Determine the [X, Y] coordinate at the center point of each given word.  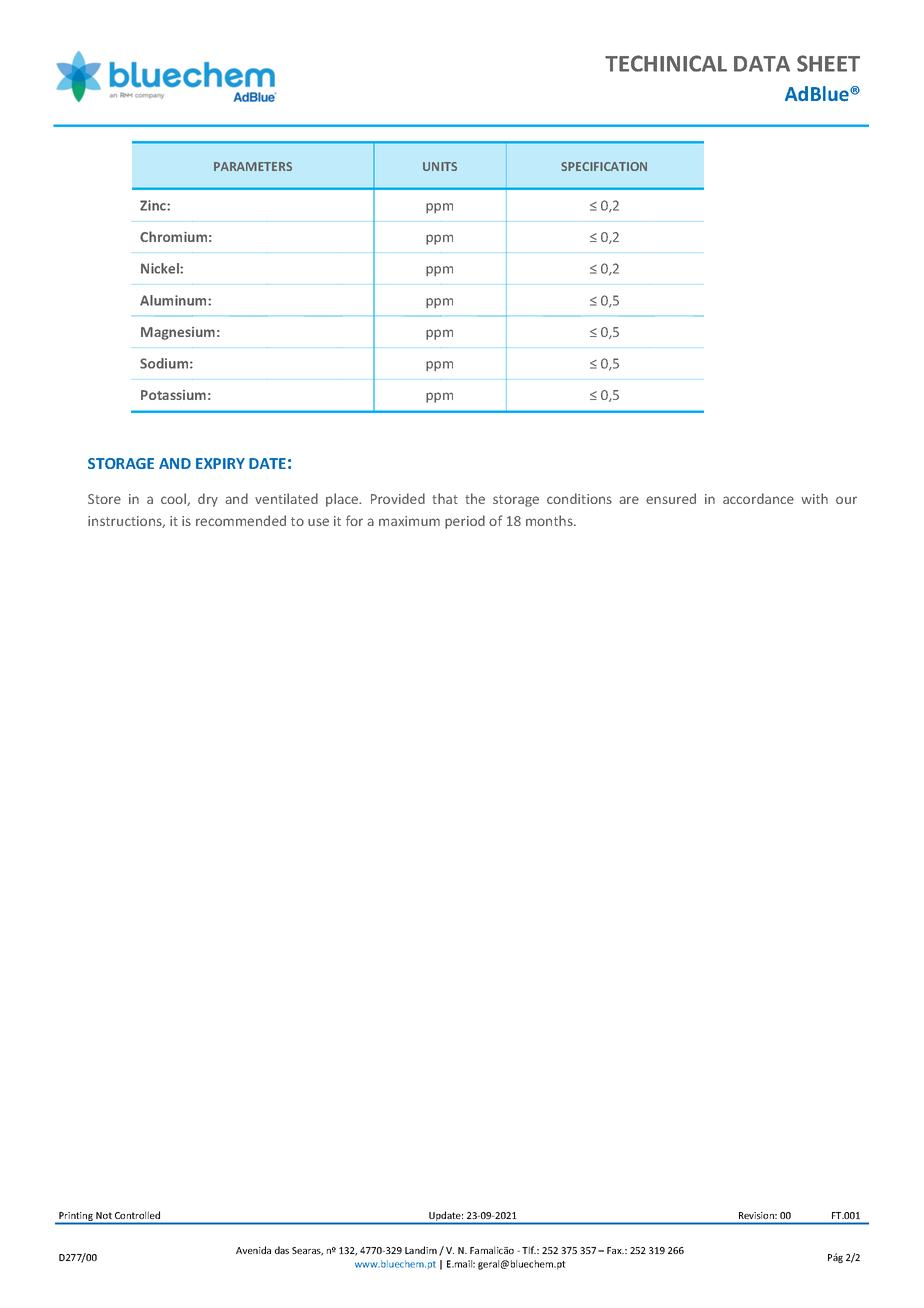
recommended [241, 520]
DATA [762, 64]
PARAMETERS [253, 166]
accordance [758, 498]
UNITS [440, 166]
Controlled [137, 1215]
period [465, 522]
